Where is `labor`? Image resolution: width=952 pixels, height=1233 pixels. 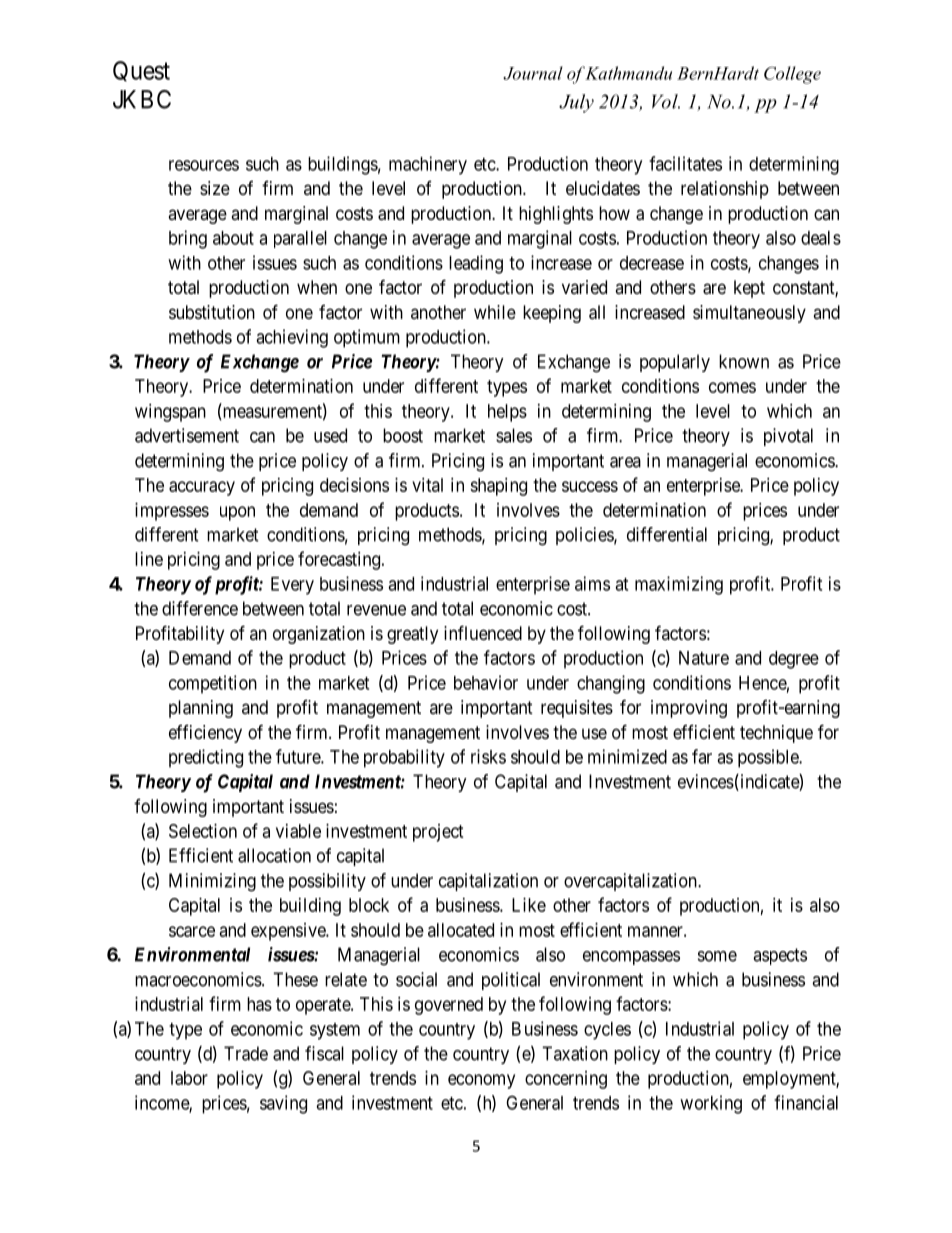 labor is located at coordinates (189, 1078).
